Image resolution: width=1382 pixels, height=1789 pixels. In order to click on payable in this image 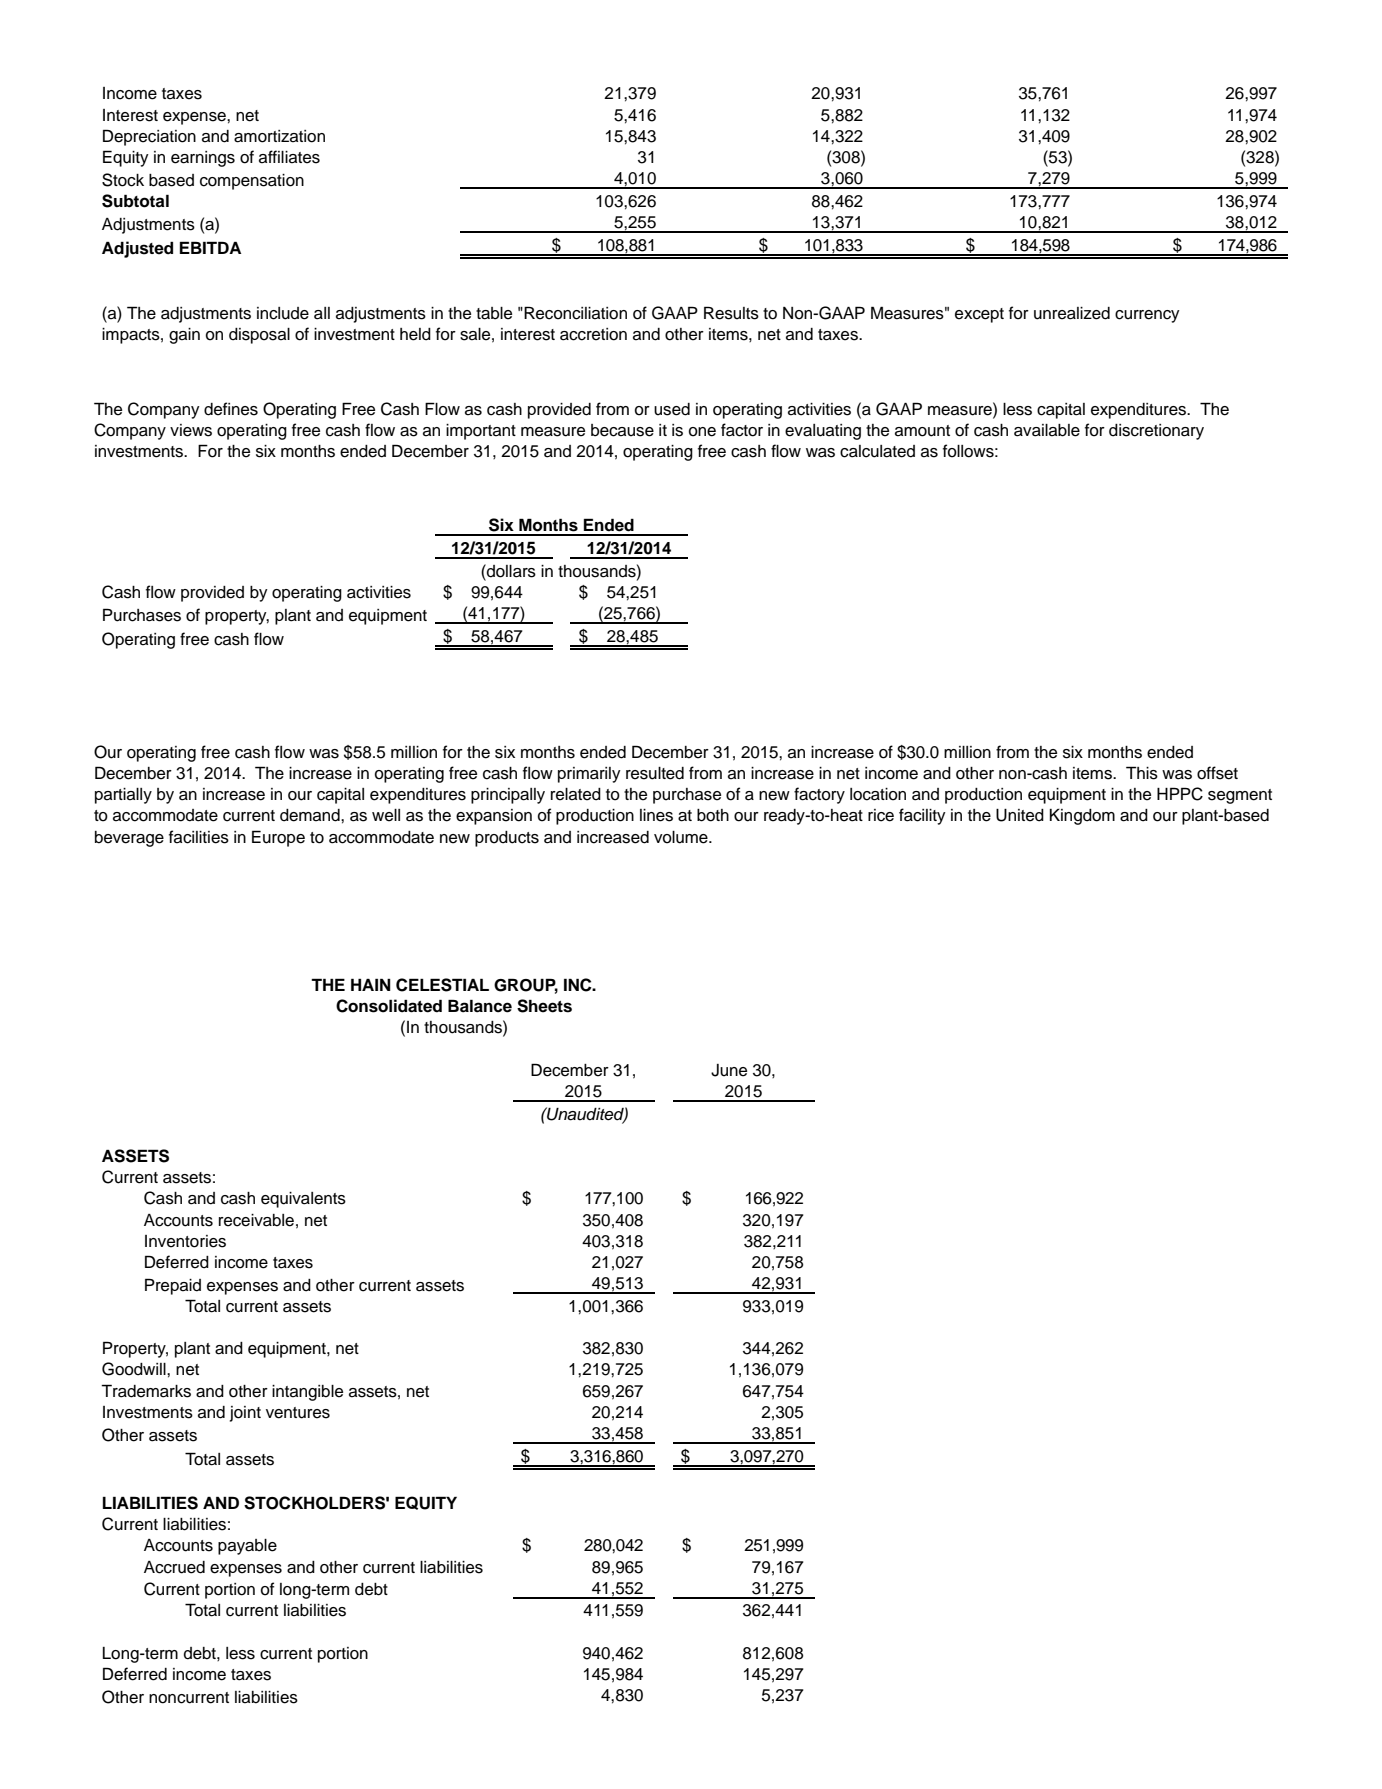, I will do `click(247, 1547)`.
